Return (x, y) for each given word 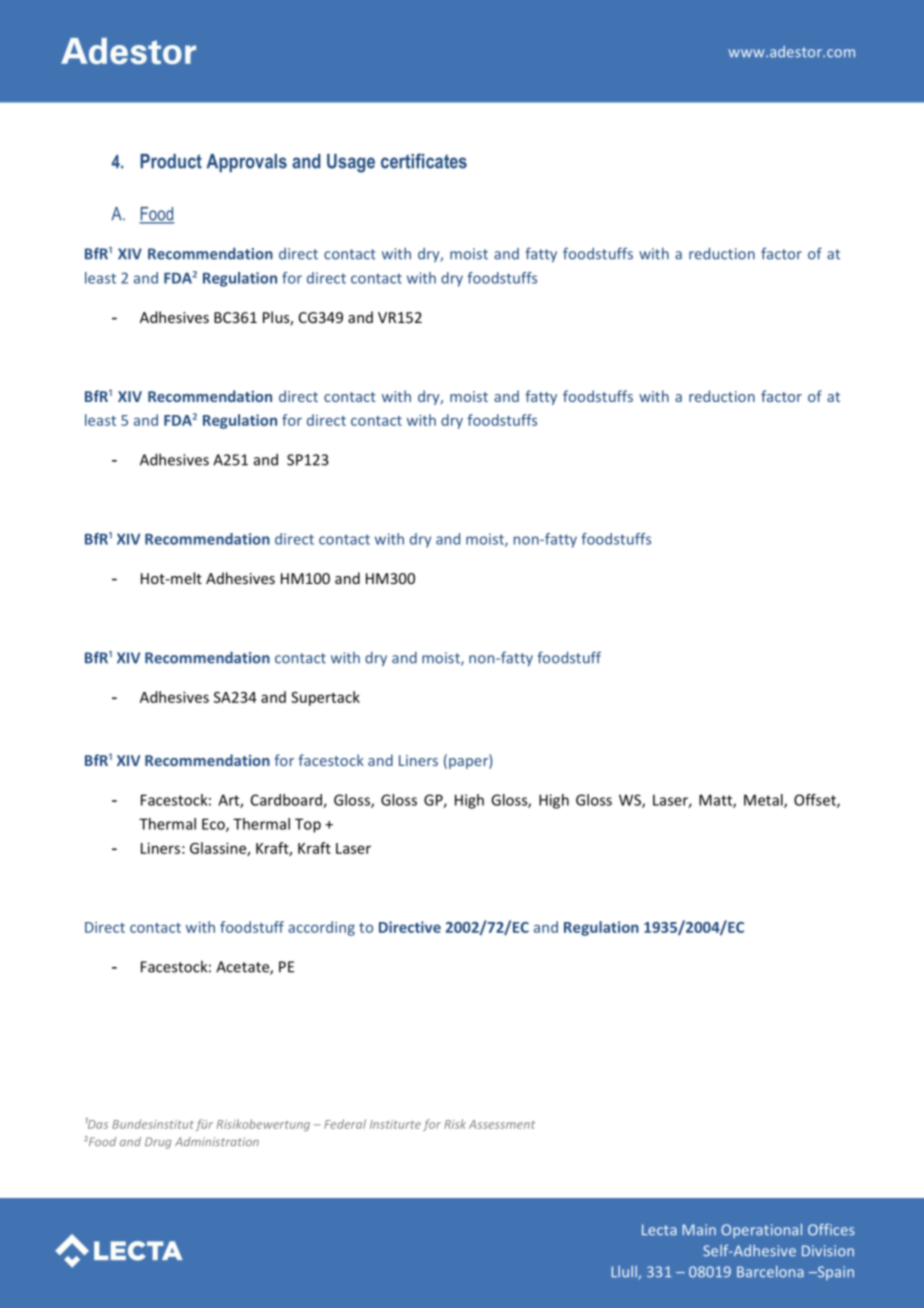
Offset (816, 801)
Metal (764, 801)
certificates (424, 161)
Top (308, 825)
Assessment (502, 1124)
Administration (217, 1141)
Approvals (247, 163)
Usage (351, 163)
